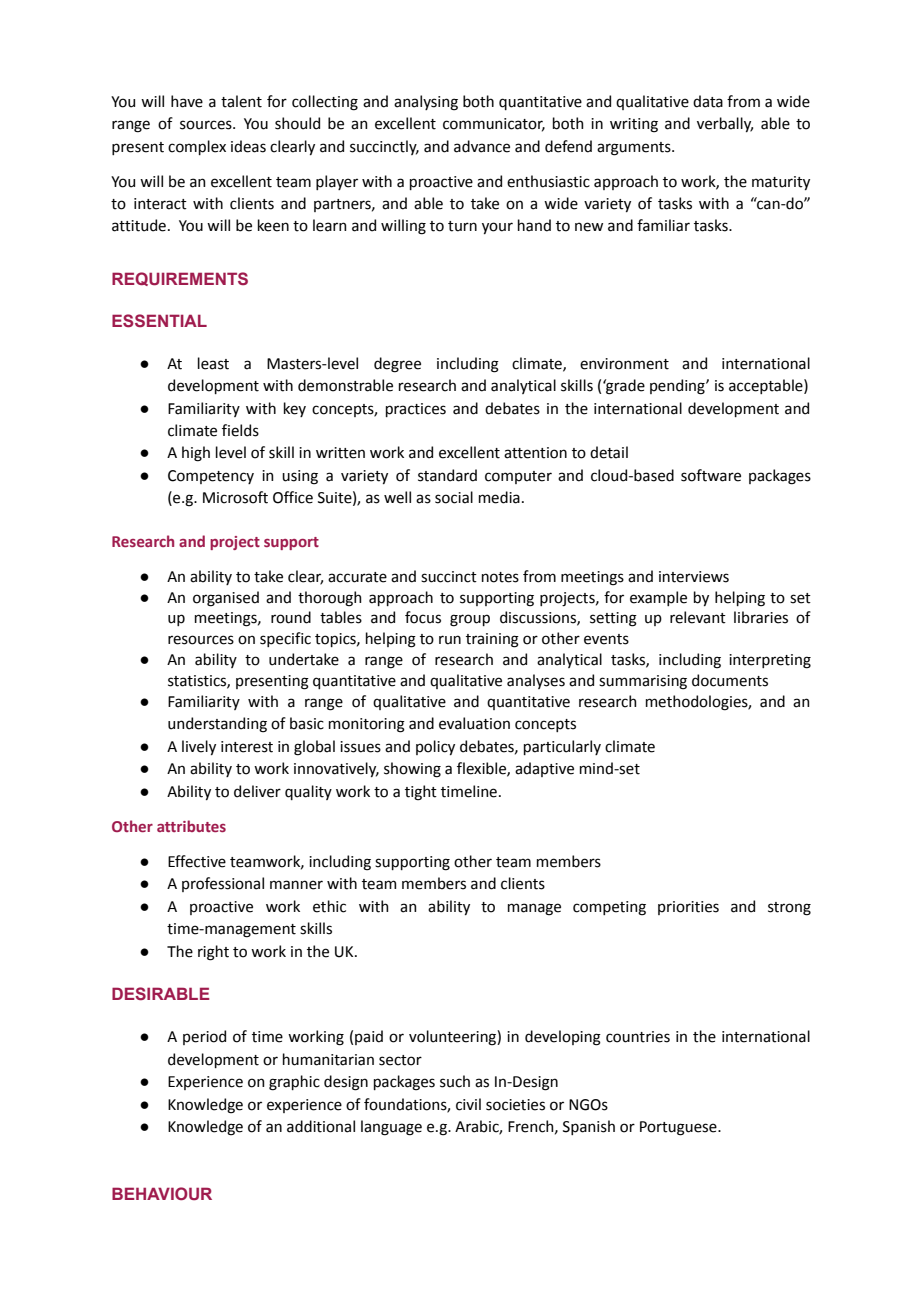  Describe the element at coordinates (162, 1193) in the document. I see `BEHAVIOUR` at that location.
